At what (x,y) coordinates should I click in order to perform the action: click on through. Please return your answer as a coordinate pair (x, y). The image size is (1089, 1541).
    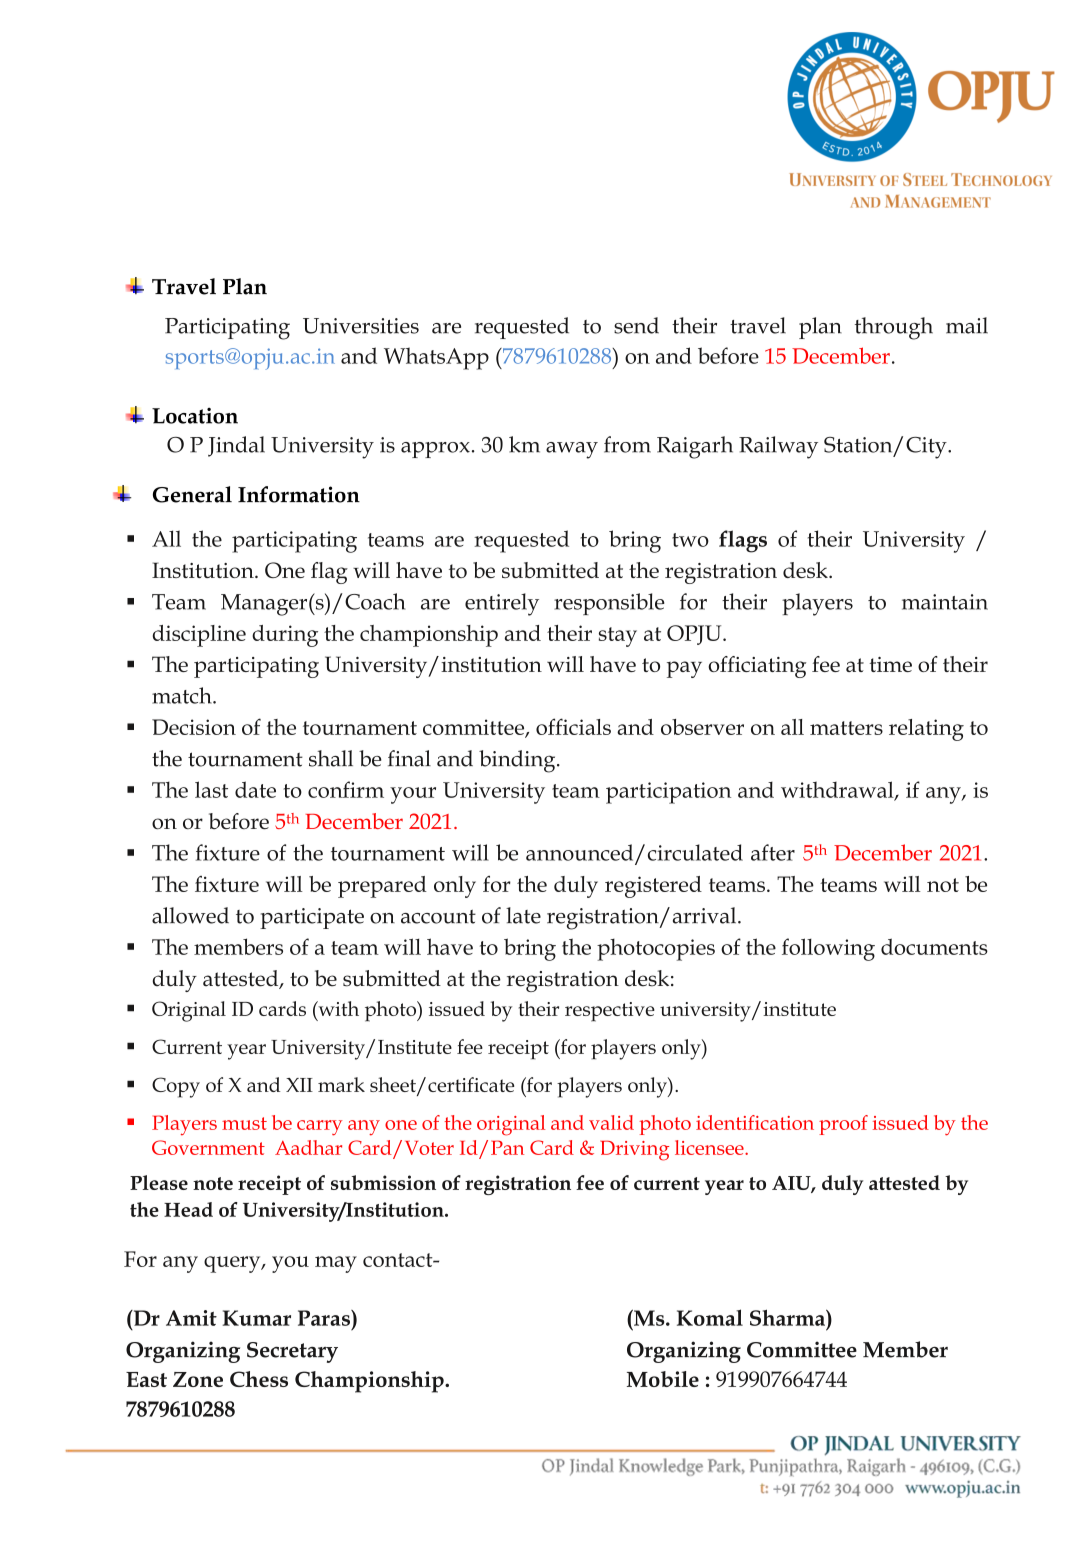
    Looking at the image, I should click on (894, 328).
